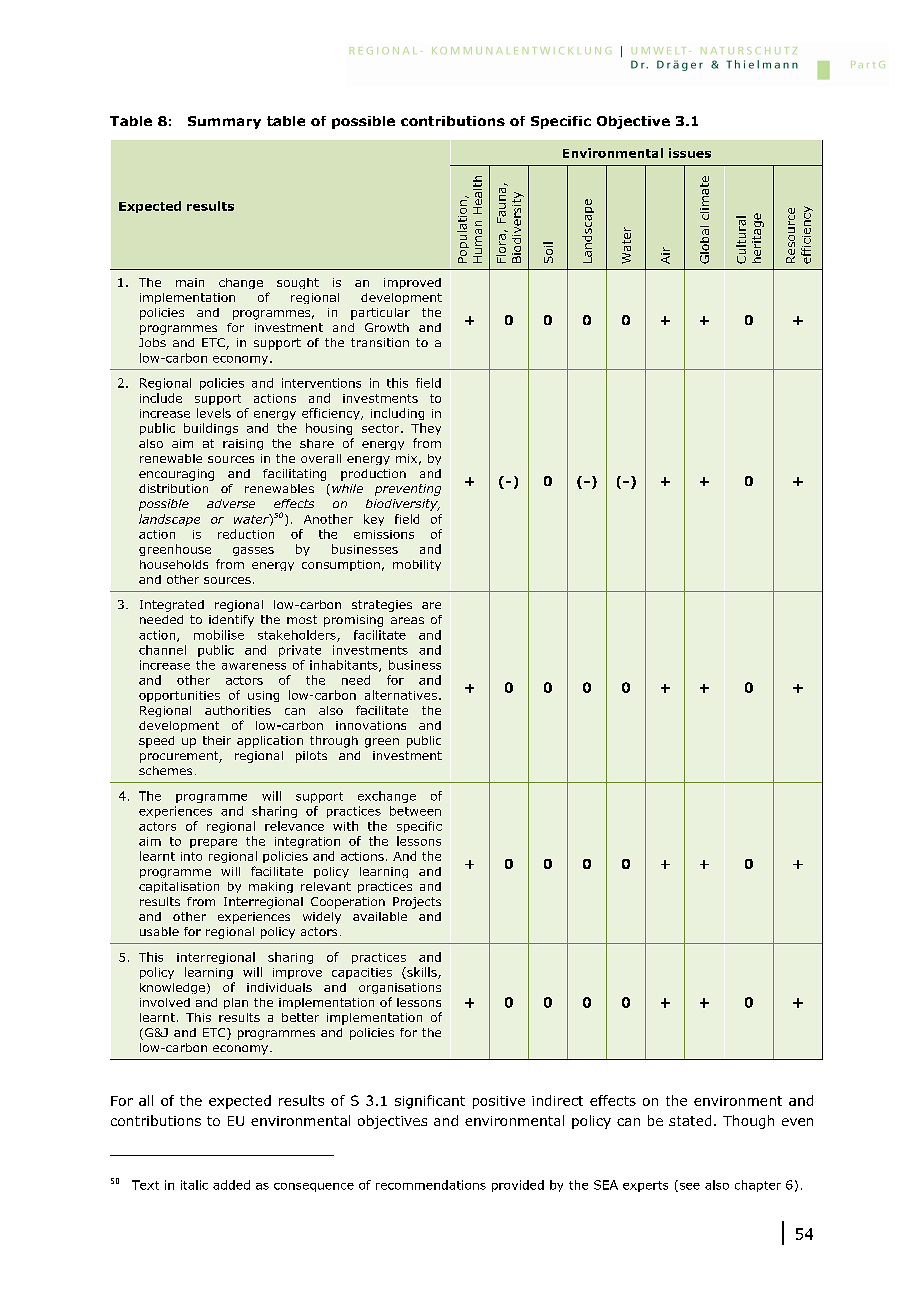 The width and height of the document is (924, 1308). What do you see at coordinates (690, 153) in the document?
I see `issues` at bounding box center [690, 153].
